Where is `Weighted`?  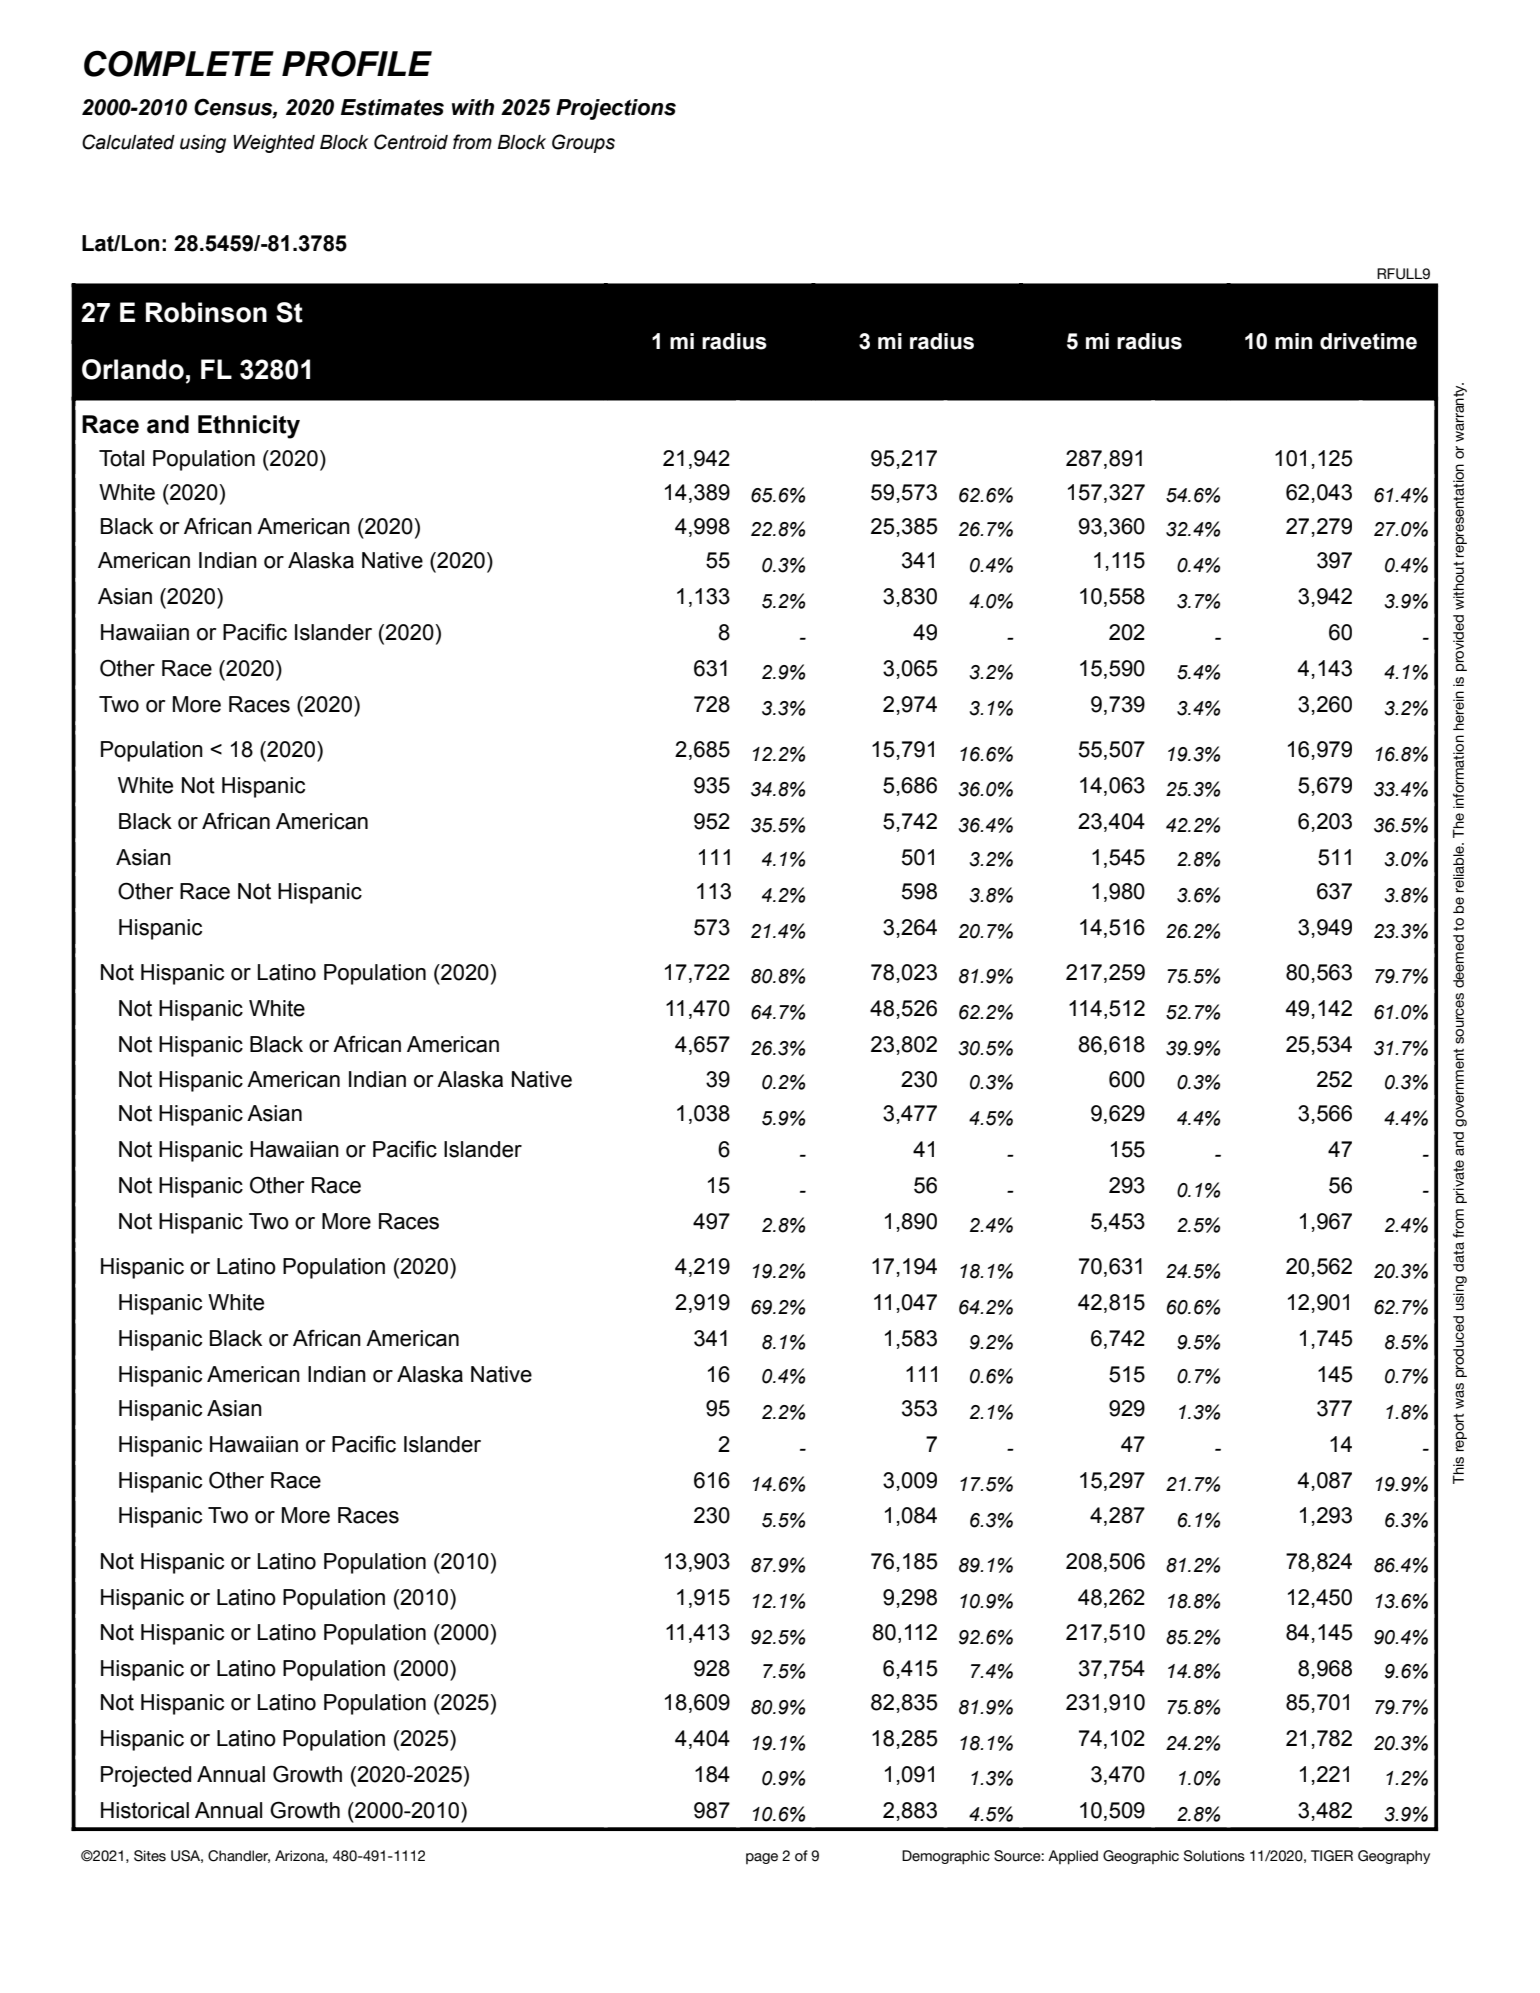 Weighted is located at coordinates (274, 144).
